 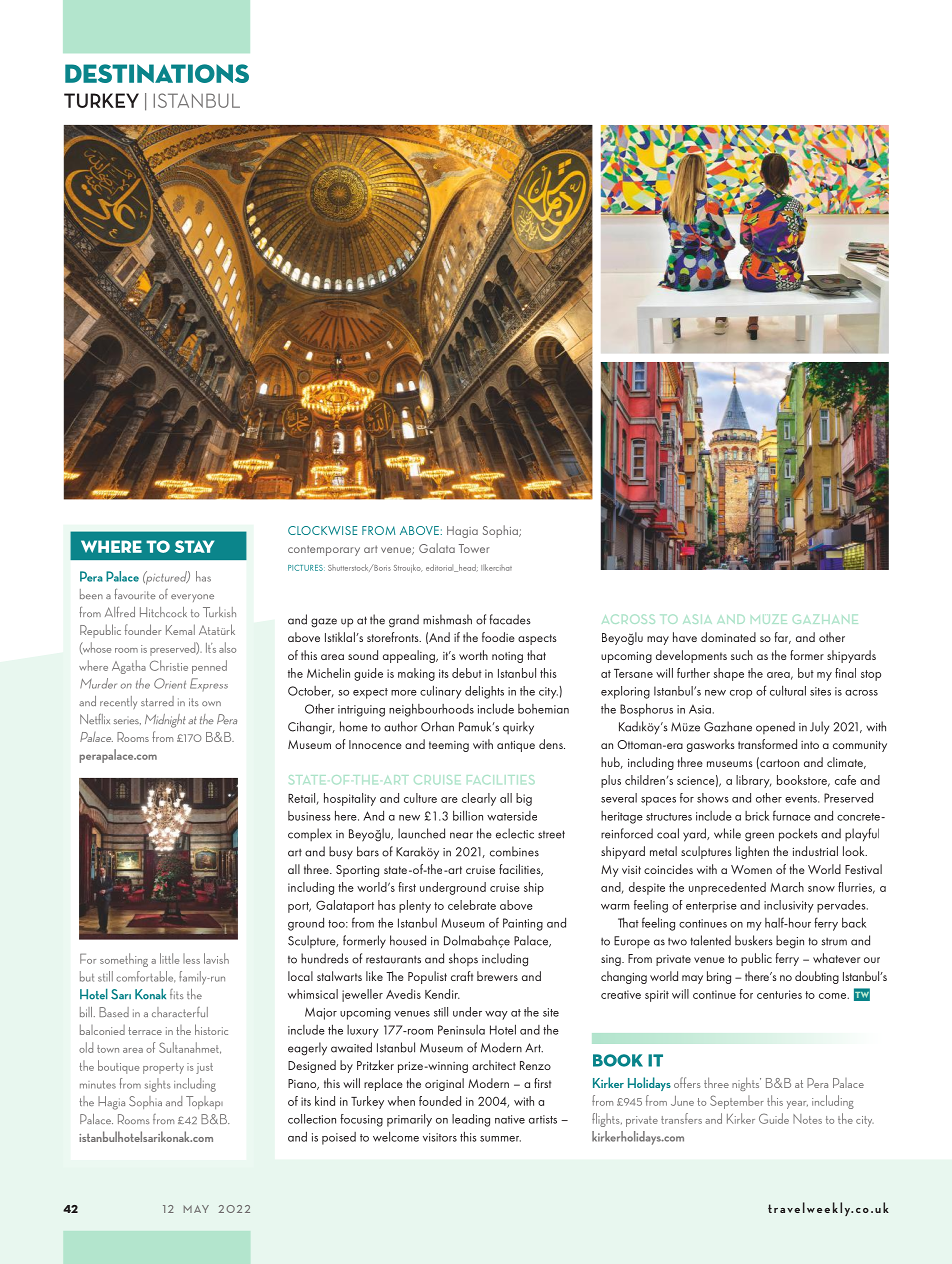 I want to click on sights, so click(x=157, y=1085).
